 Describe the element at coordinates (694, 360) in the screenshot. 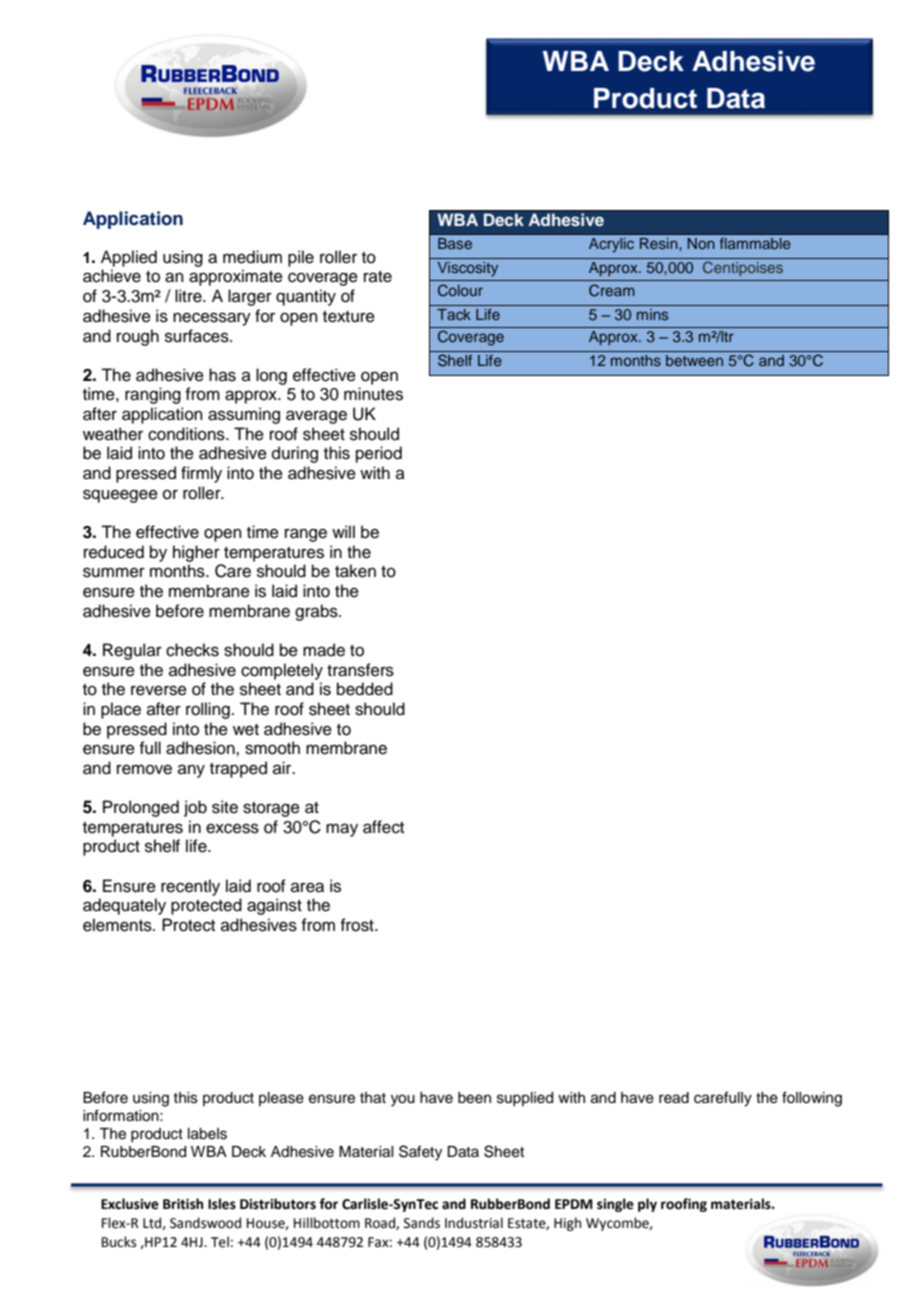

I see `between` at that location.
